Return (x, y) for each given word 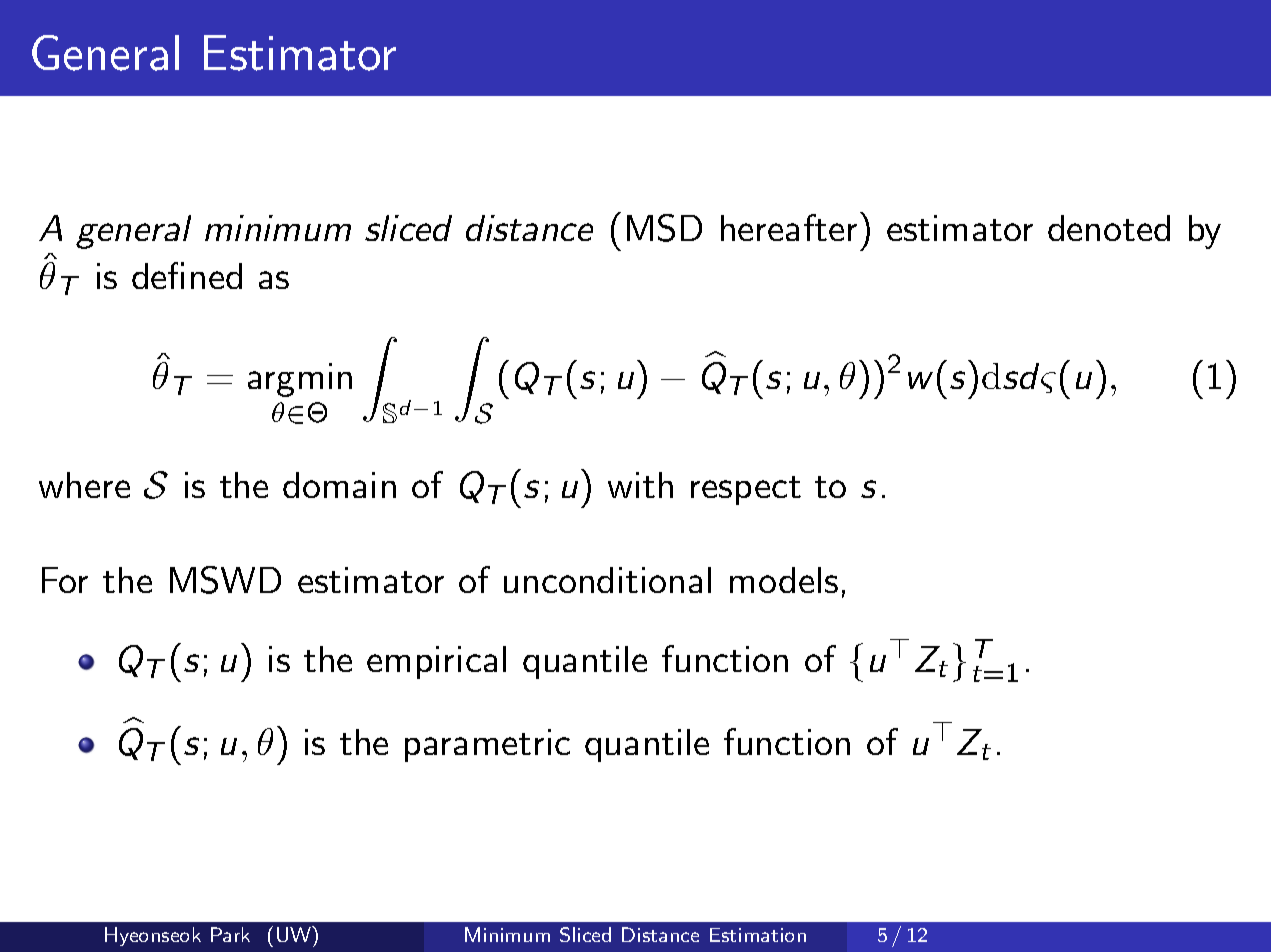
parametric (487, 745)
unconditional (607, 580)
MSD (664, 228)
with (640, 485)
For (65, 580)
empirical (436, 662)
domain (339, 485)
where (84, 485)
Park (230, 934)
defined (187, 275)
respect (746, 490)
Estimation (758, 935)
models (784, 580)
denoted (1109, 228)
